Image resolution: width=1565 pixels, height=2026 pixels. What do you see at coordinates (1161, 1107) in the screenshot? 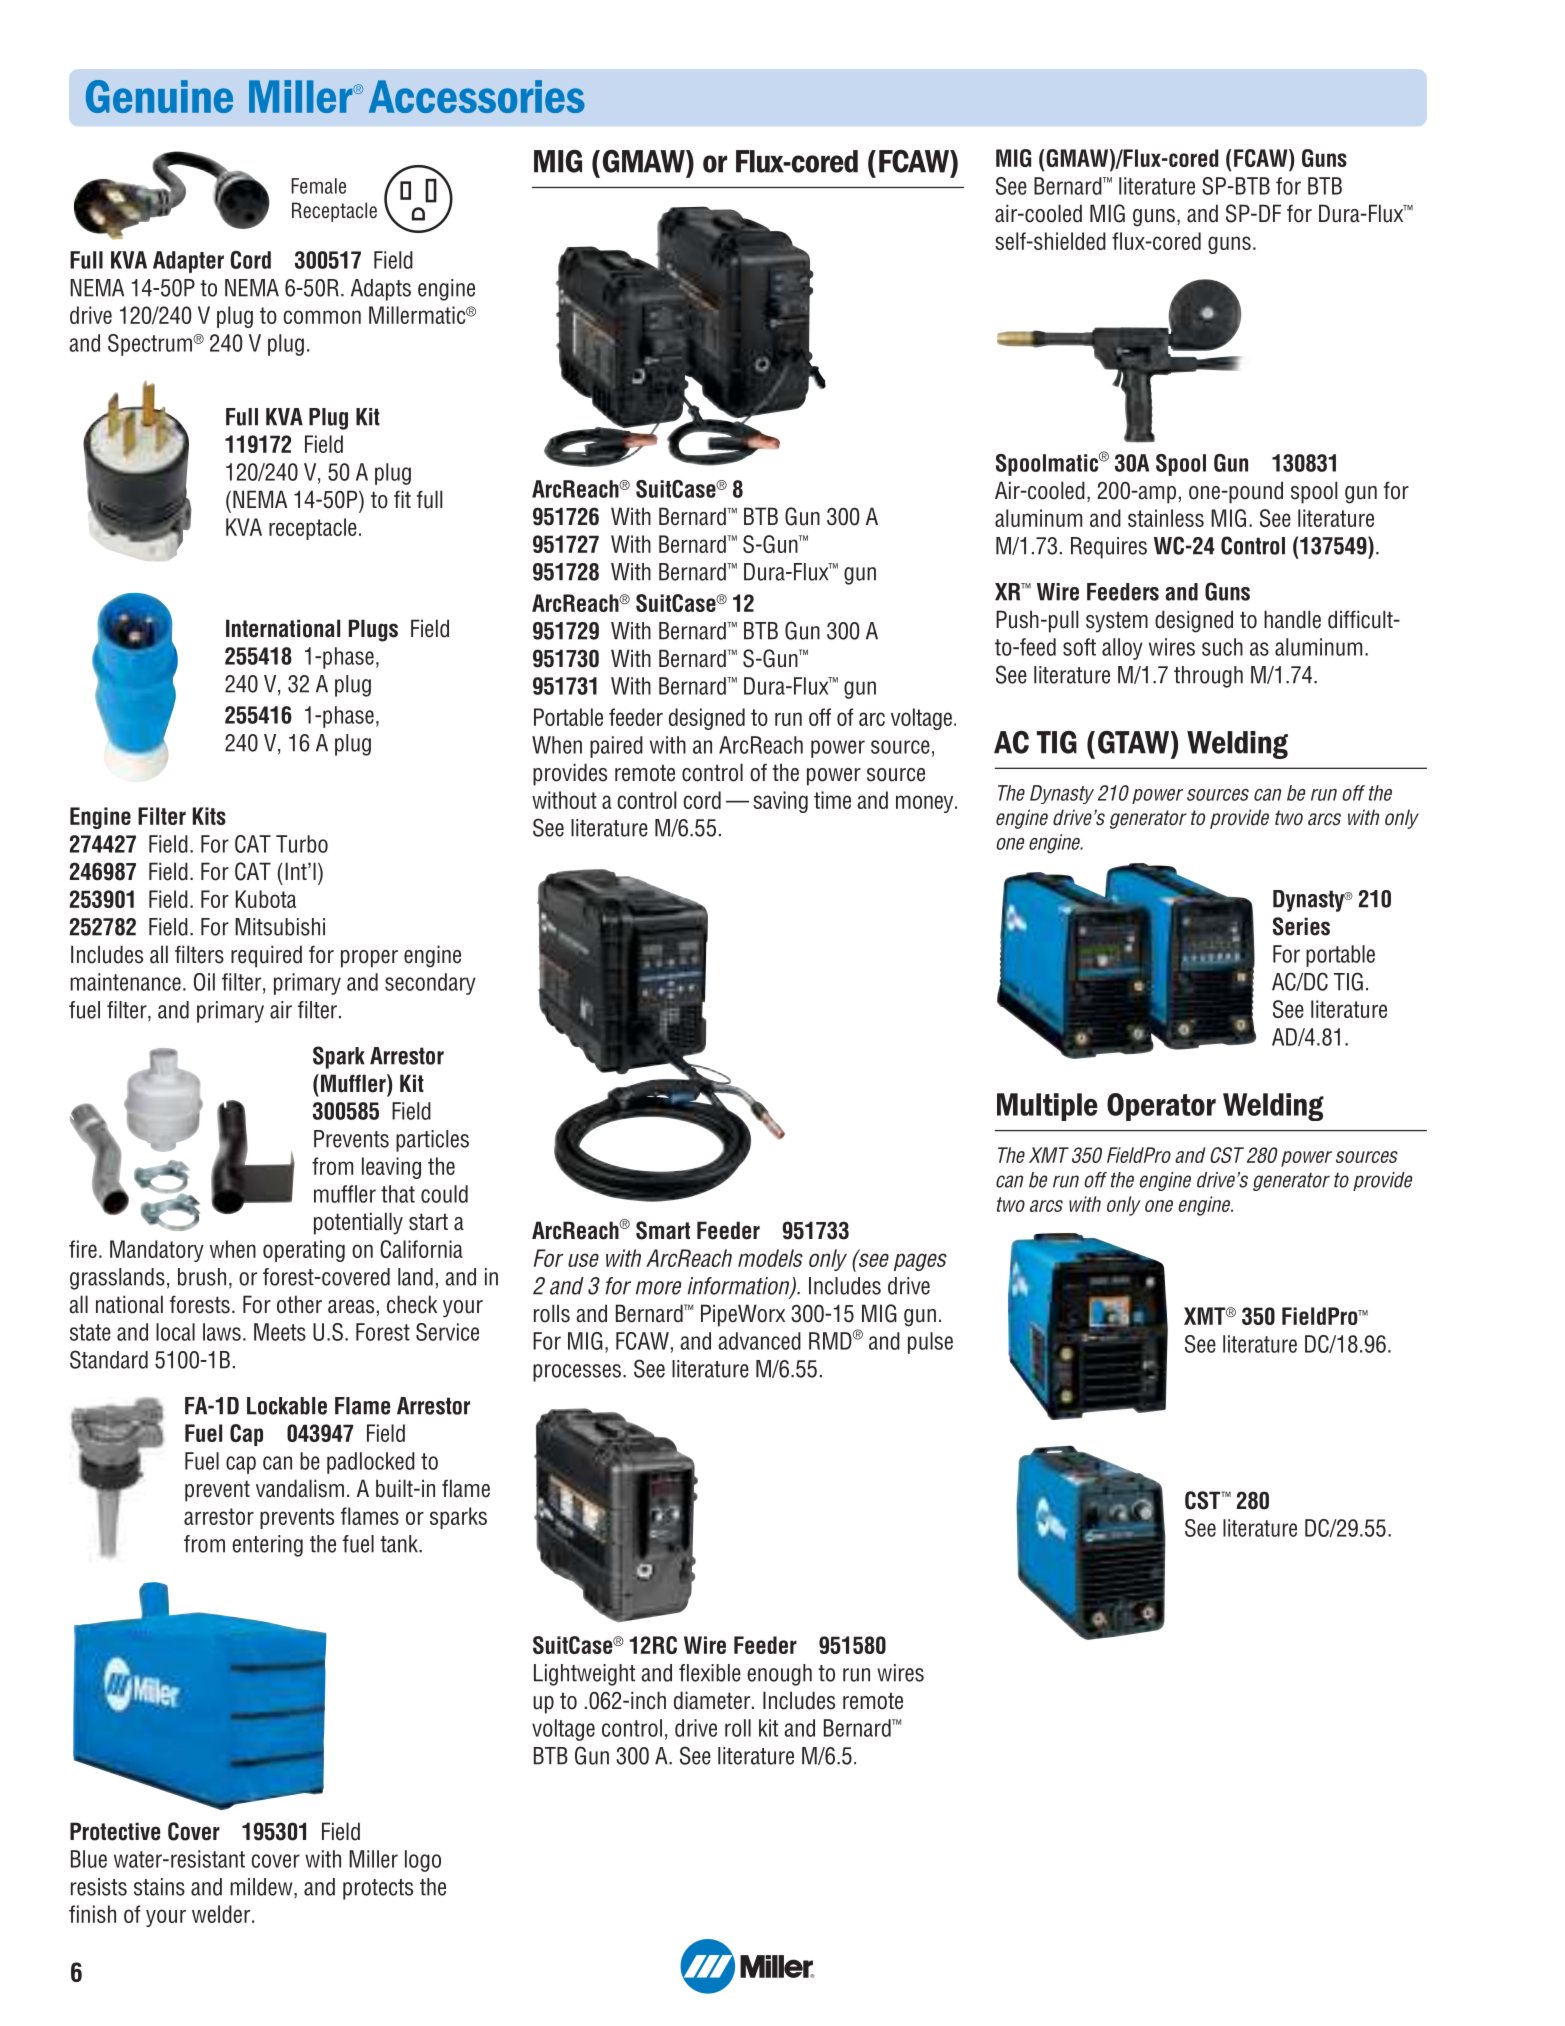
I see `Operator` at bounding box center [1161, 1107].
